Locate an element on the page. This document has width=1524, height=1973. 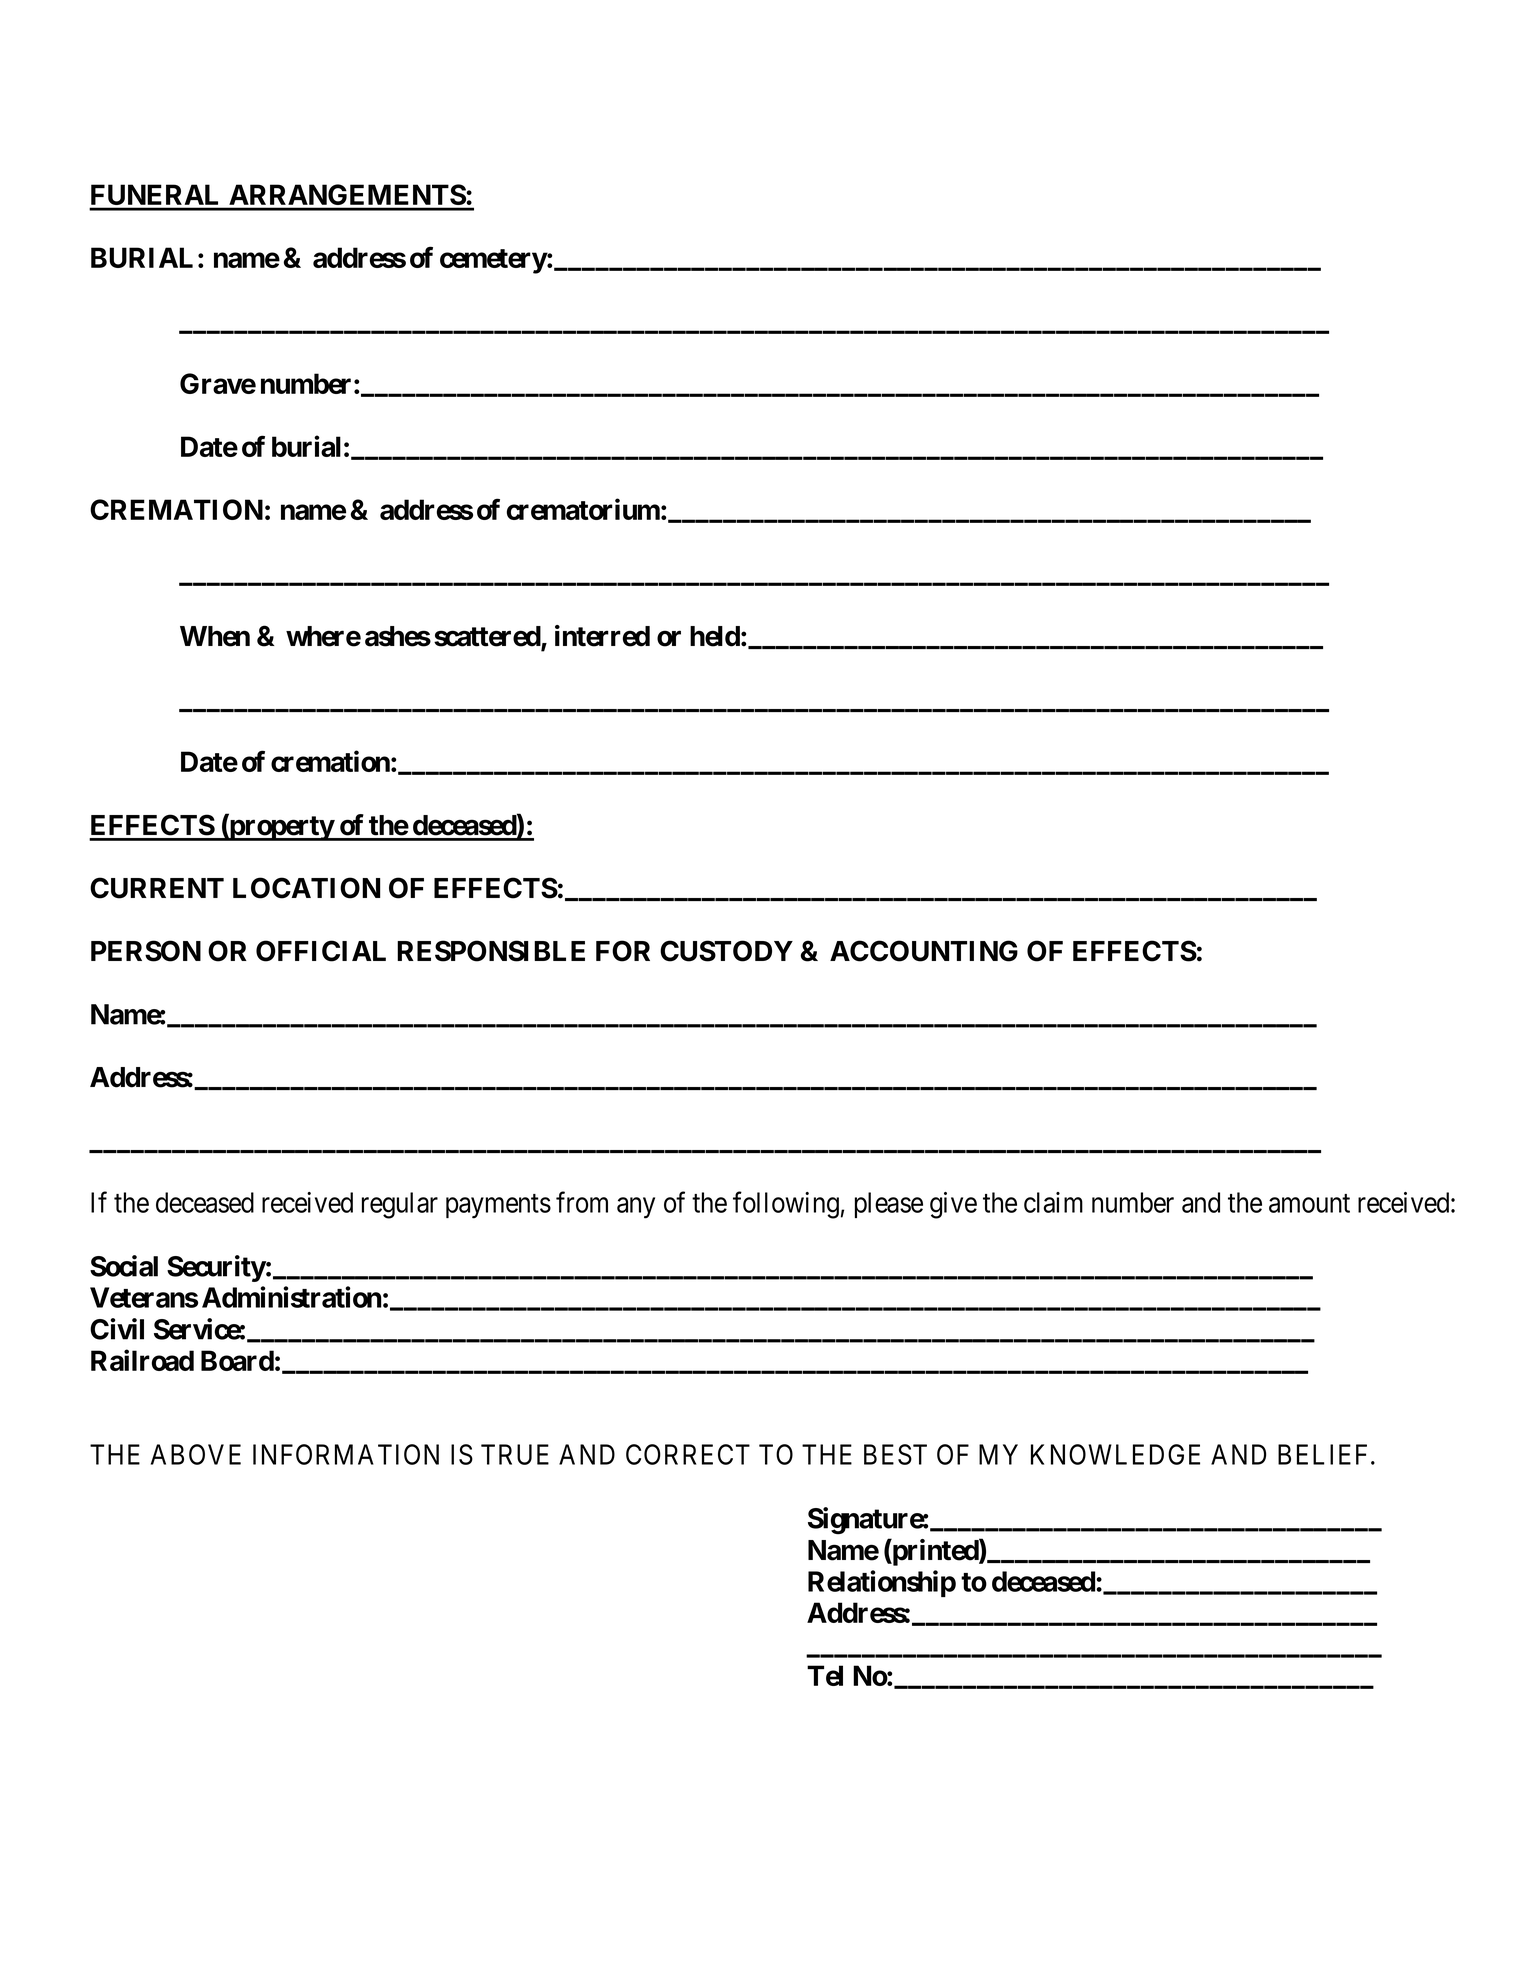
amount is located at coordinates (1309, 1203).
